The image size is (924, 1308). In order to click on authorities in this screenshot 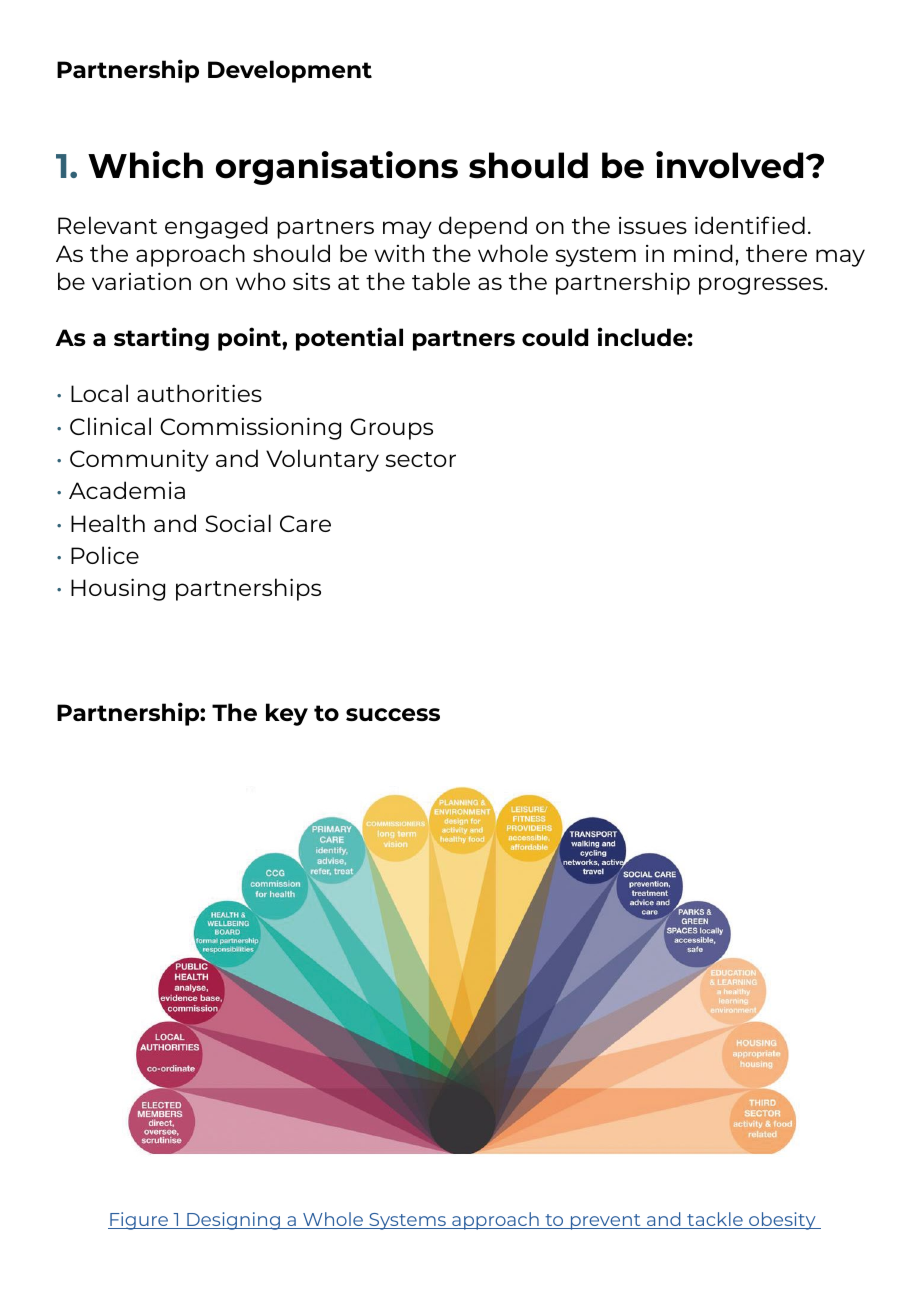, I will do `click(199, 393)`.
